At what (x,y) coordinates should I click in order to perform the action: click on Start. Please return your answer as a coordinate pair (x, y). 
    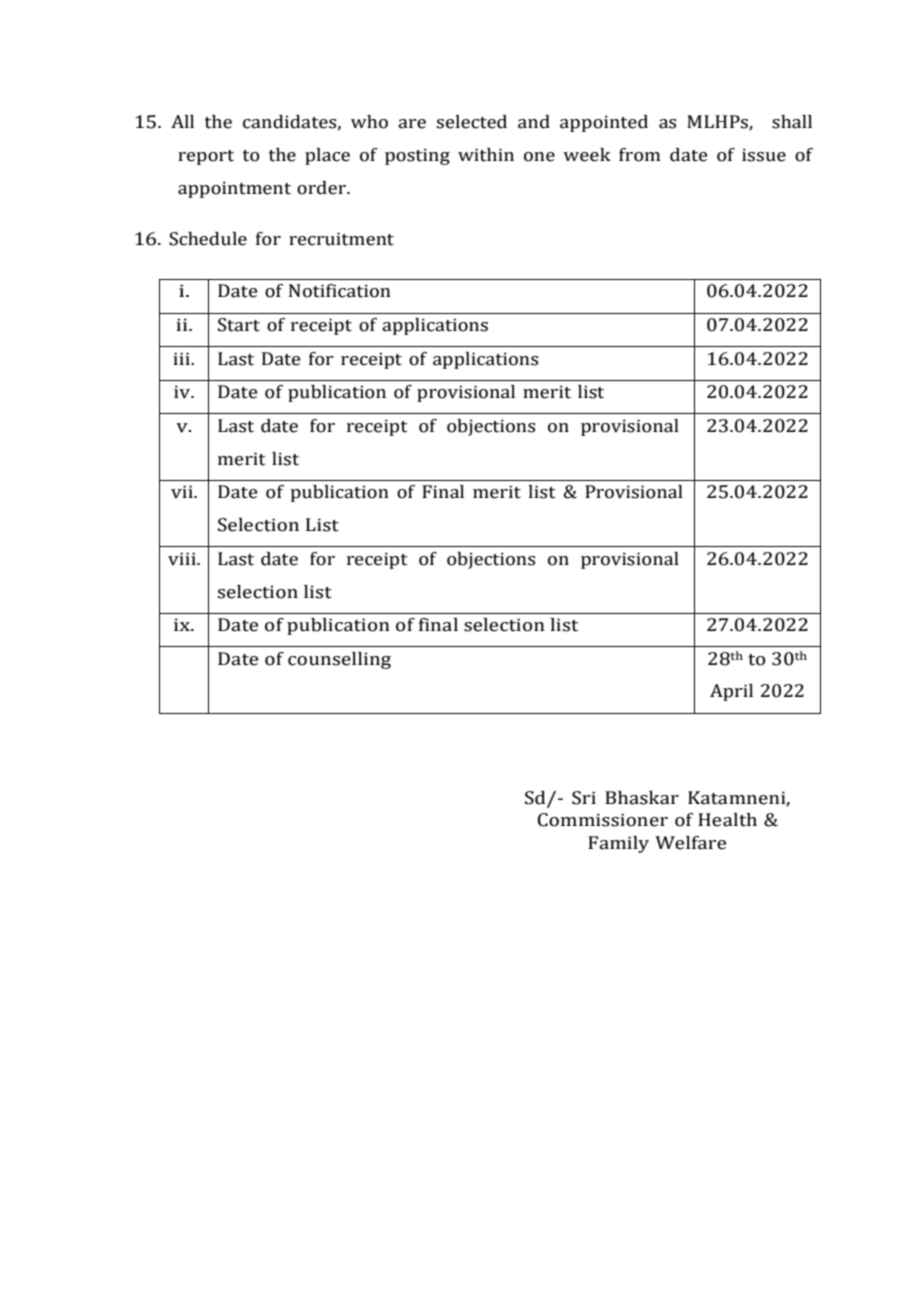
    Looking at the image, I should click on (239, 325).
